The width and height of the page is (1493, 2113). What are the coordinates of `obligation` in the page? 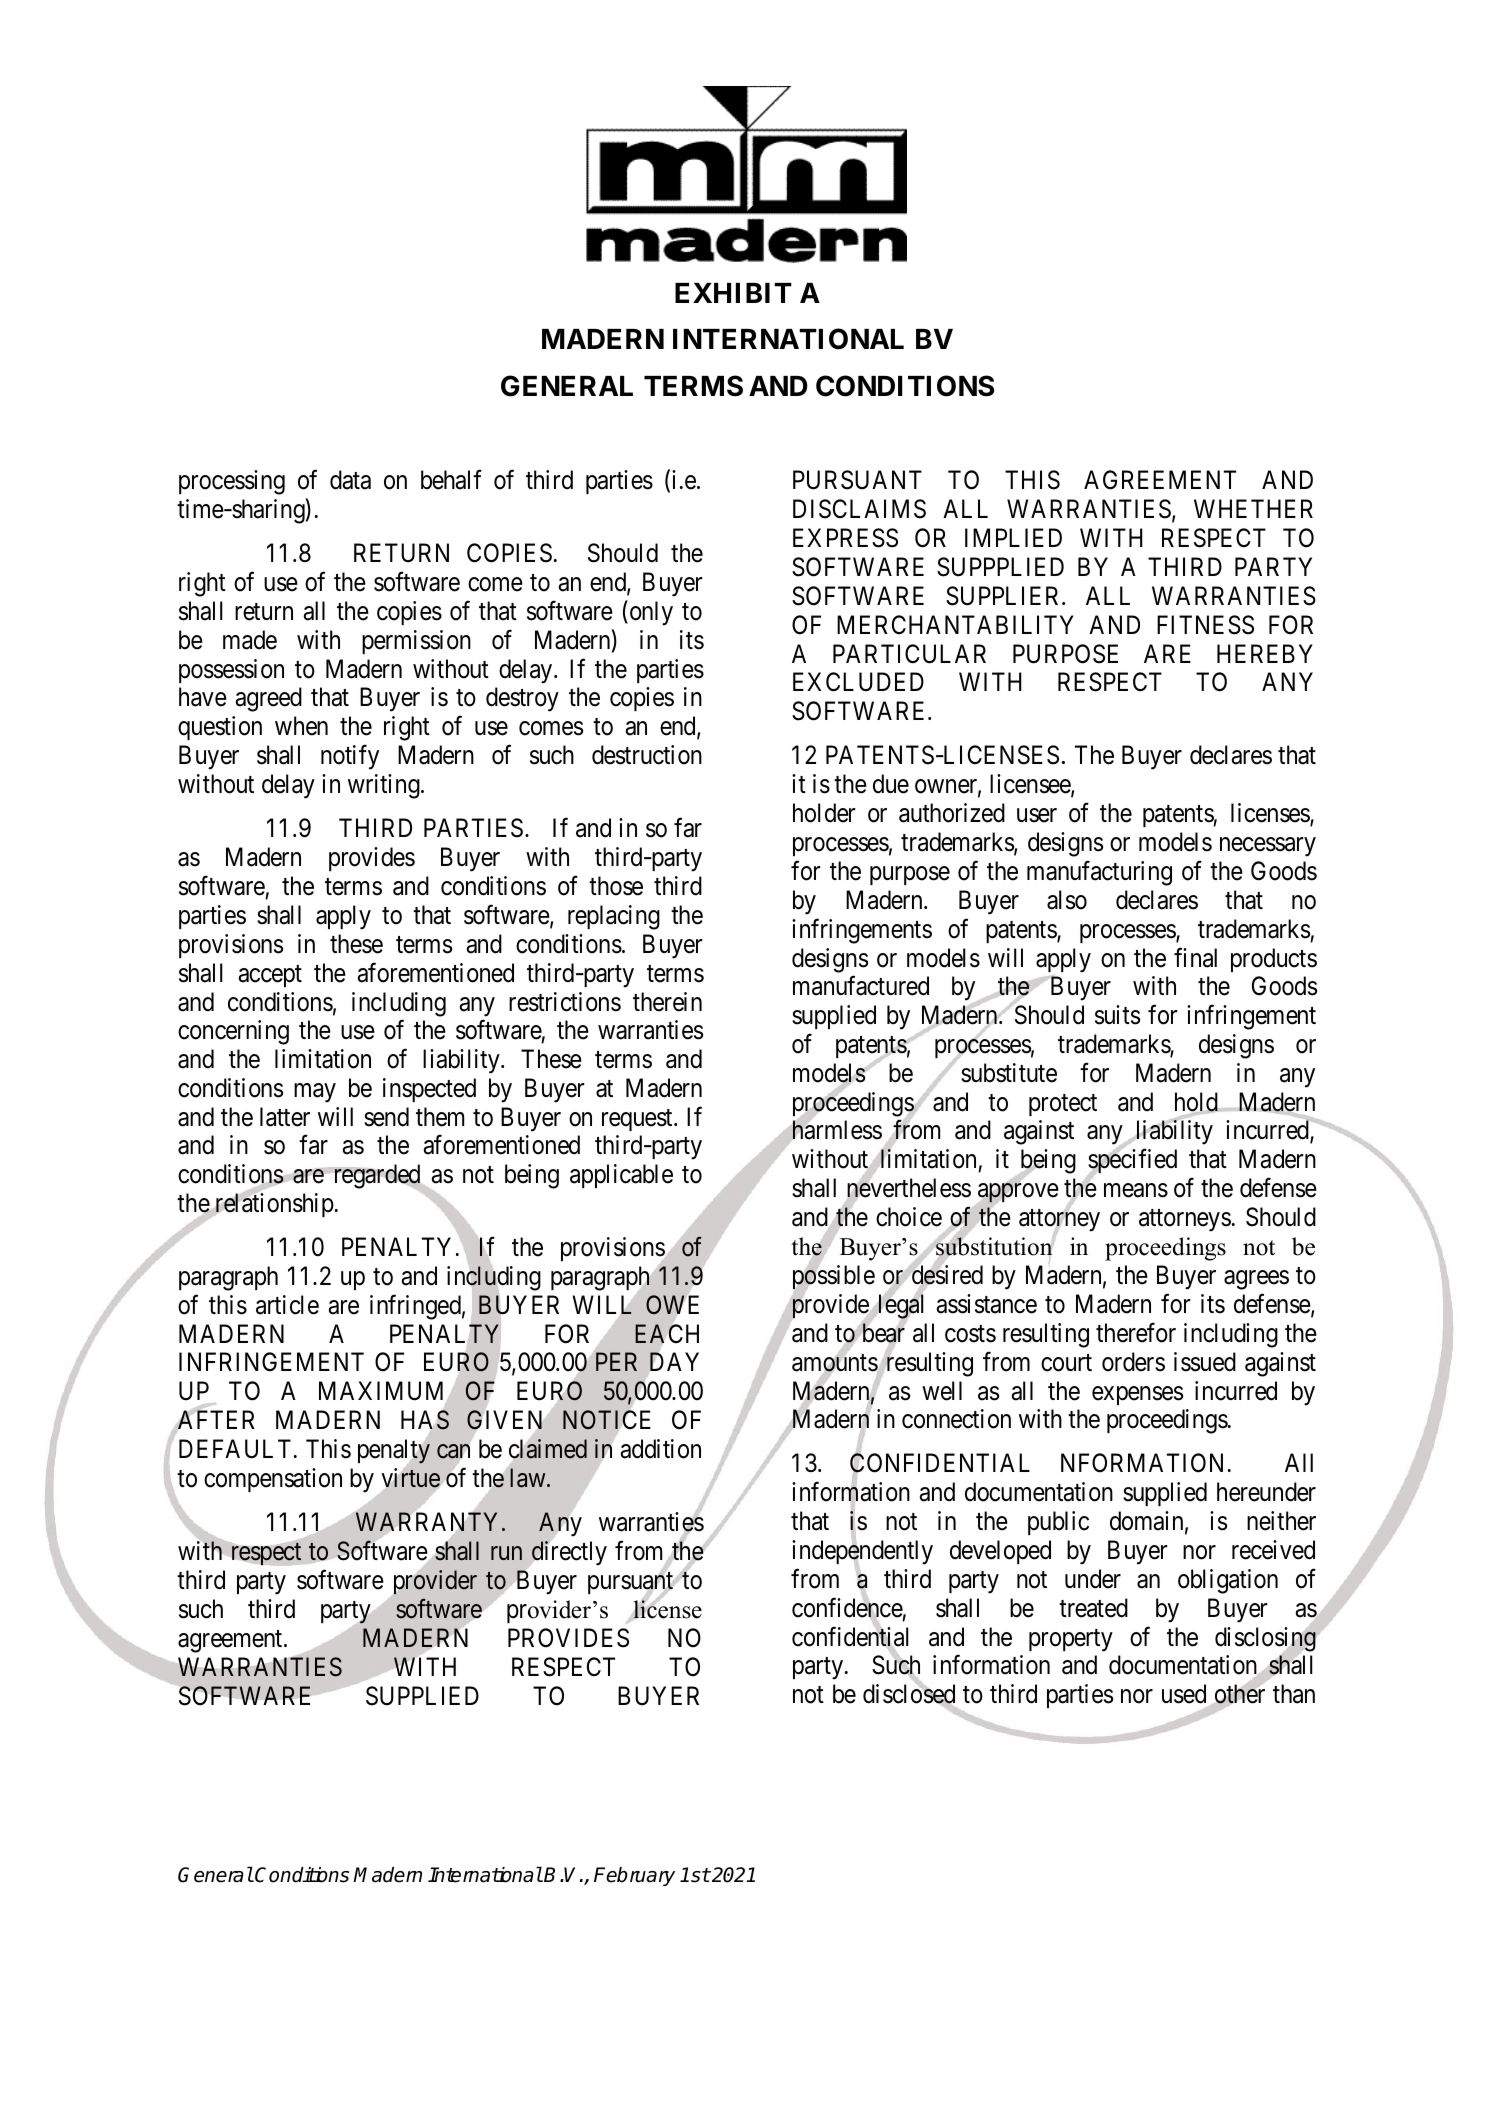 It's located at (1228, 1581).
